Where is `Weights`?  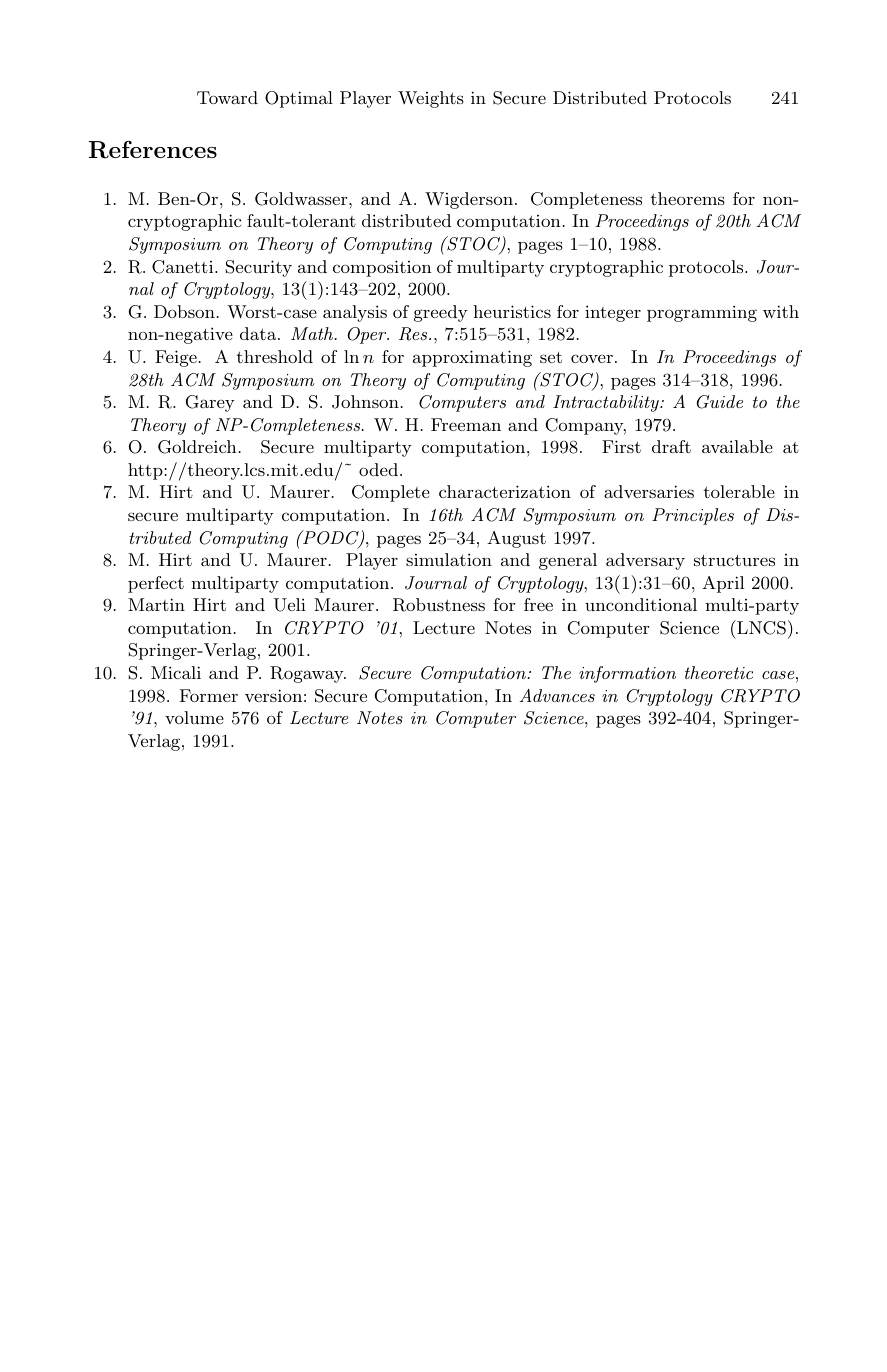 Weights is located at coordinates (431, 99).
